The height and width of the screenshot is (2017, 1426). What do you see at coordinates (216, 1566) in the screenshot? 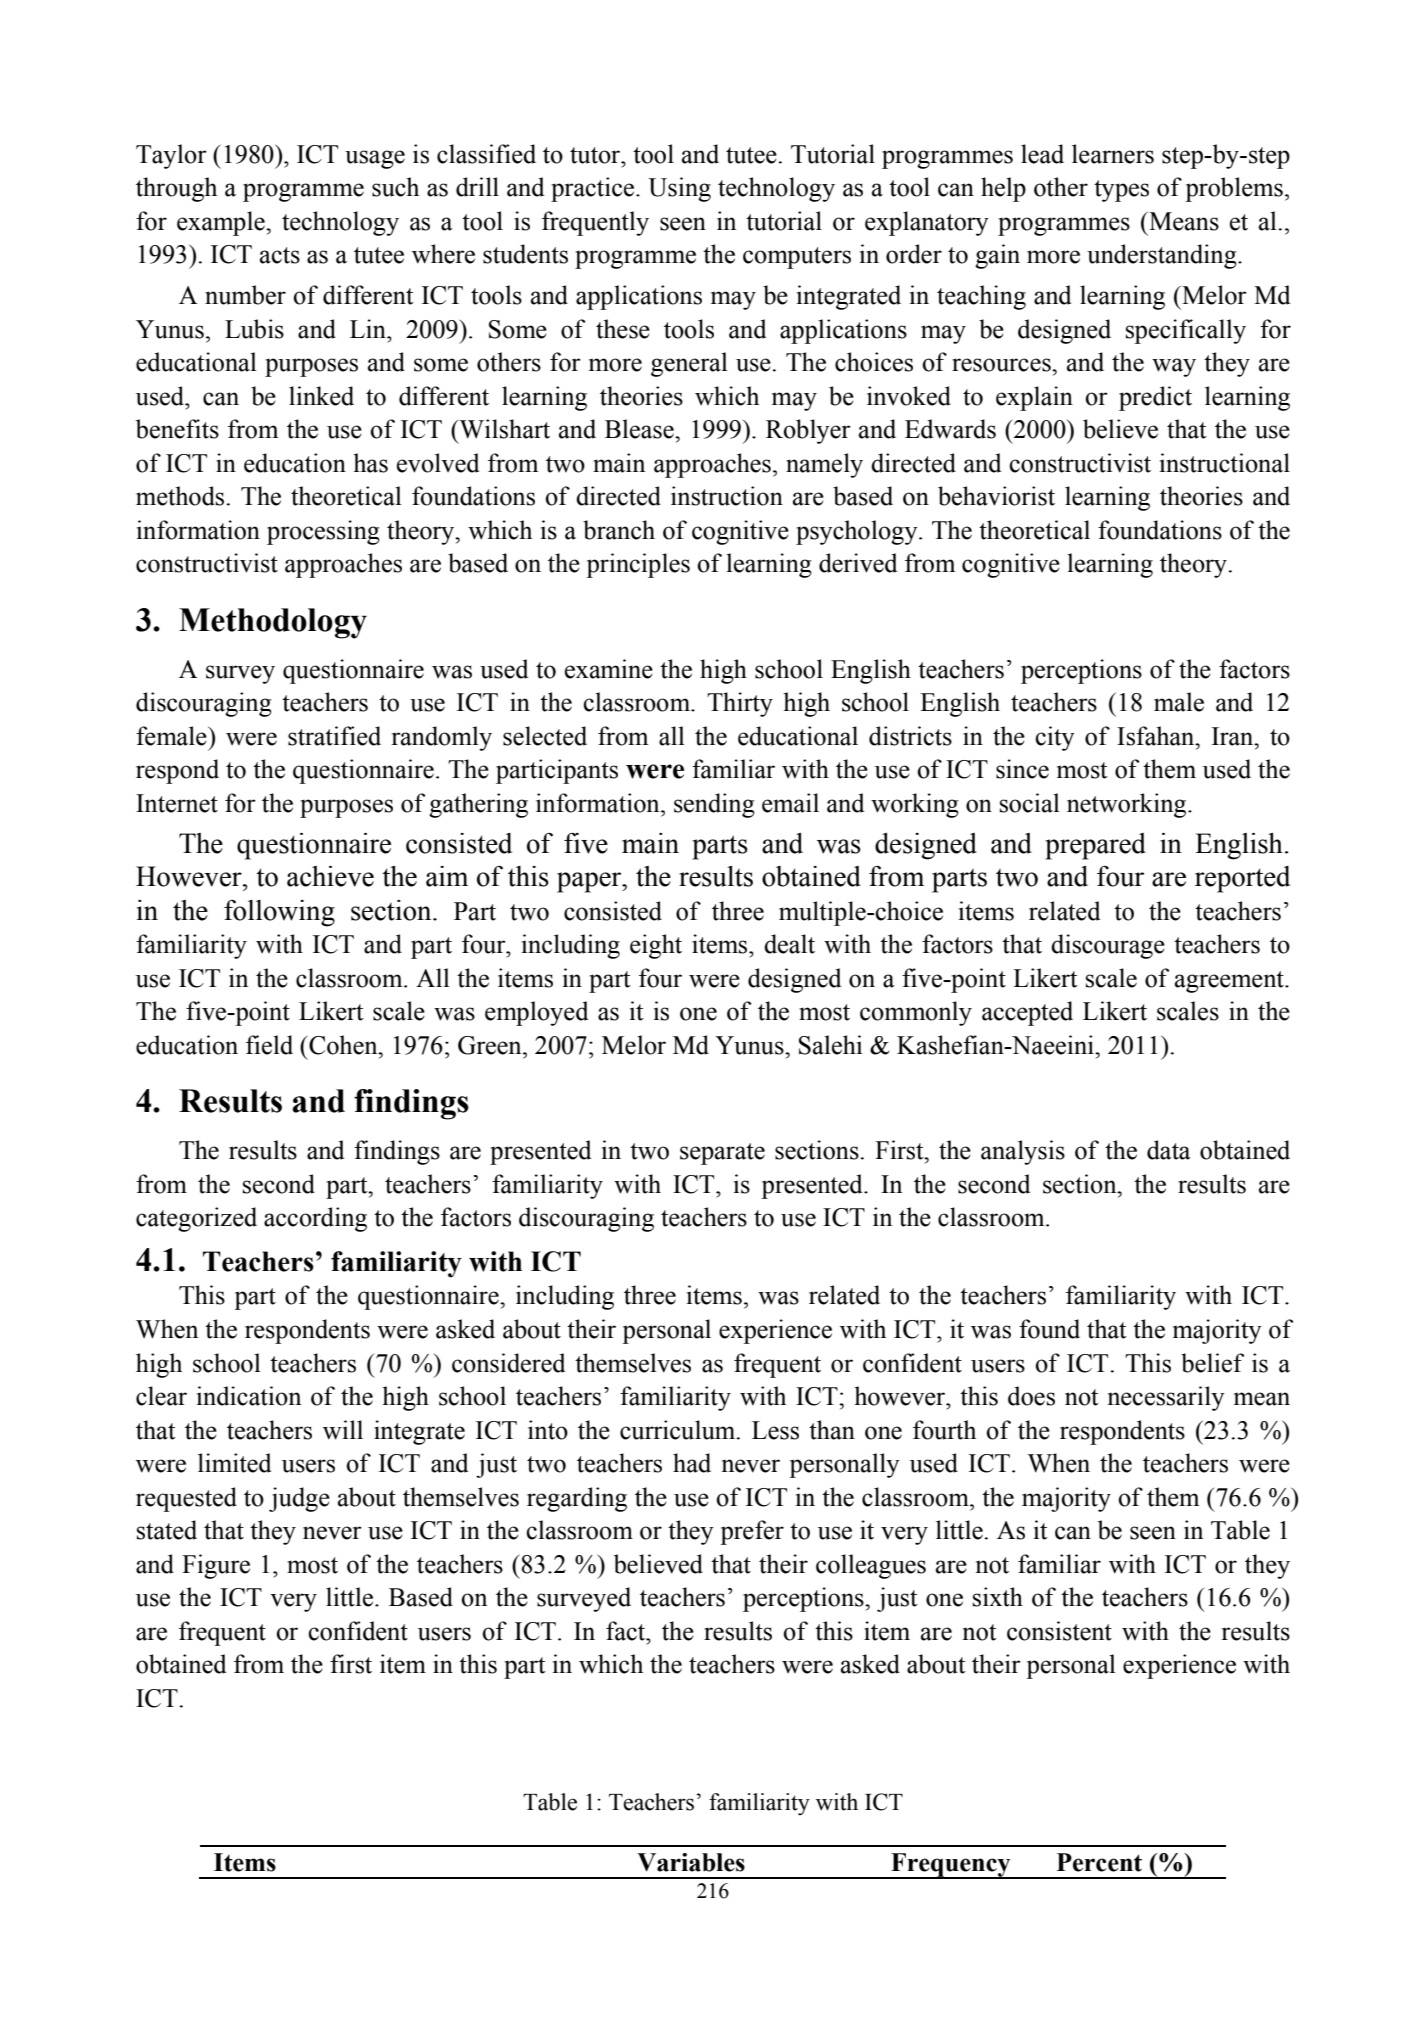
I see `Figure` at bounding box center [216, 1566].
